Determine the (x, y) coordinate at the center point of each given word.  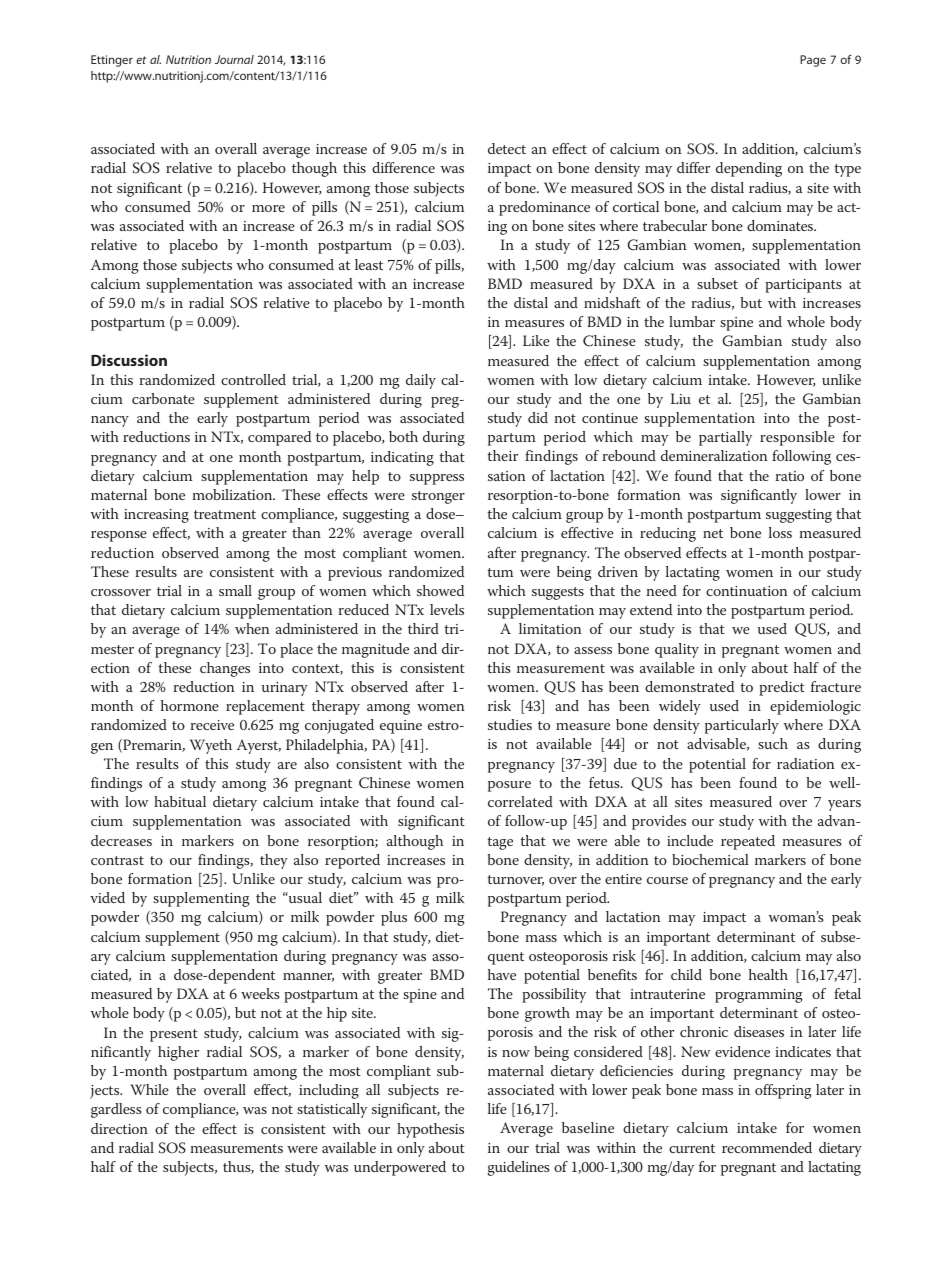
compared (279, 438)
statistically (332, 1110)
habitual (180, 801)
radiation (806, 763)
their (502, 455)
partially (725, 438)
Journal (234, 59)
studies (510, 724)
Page (813, 61)
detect (507, 148)
